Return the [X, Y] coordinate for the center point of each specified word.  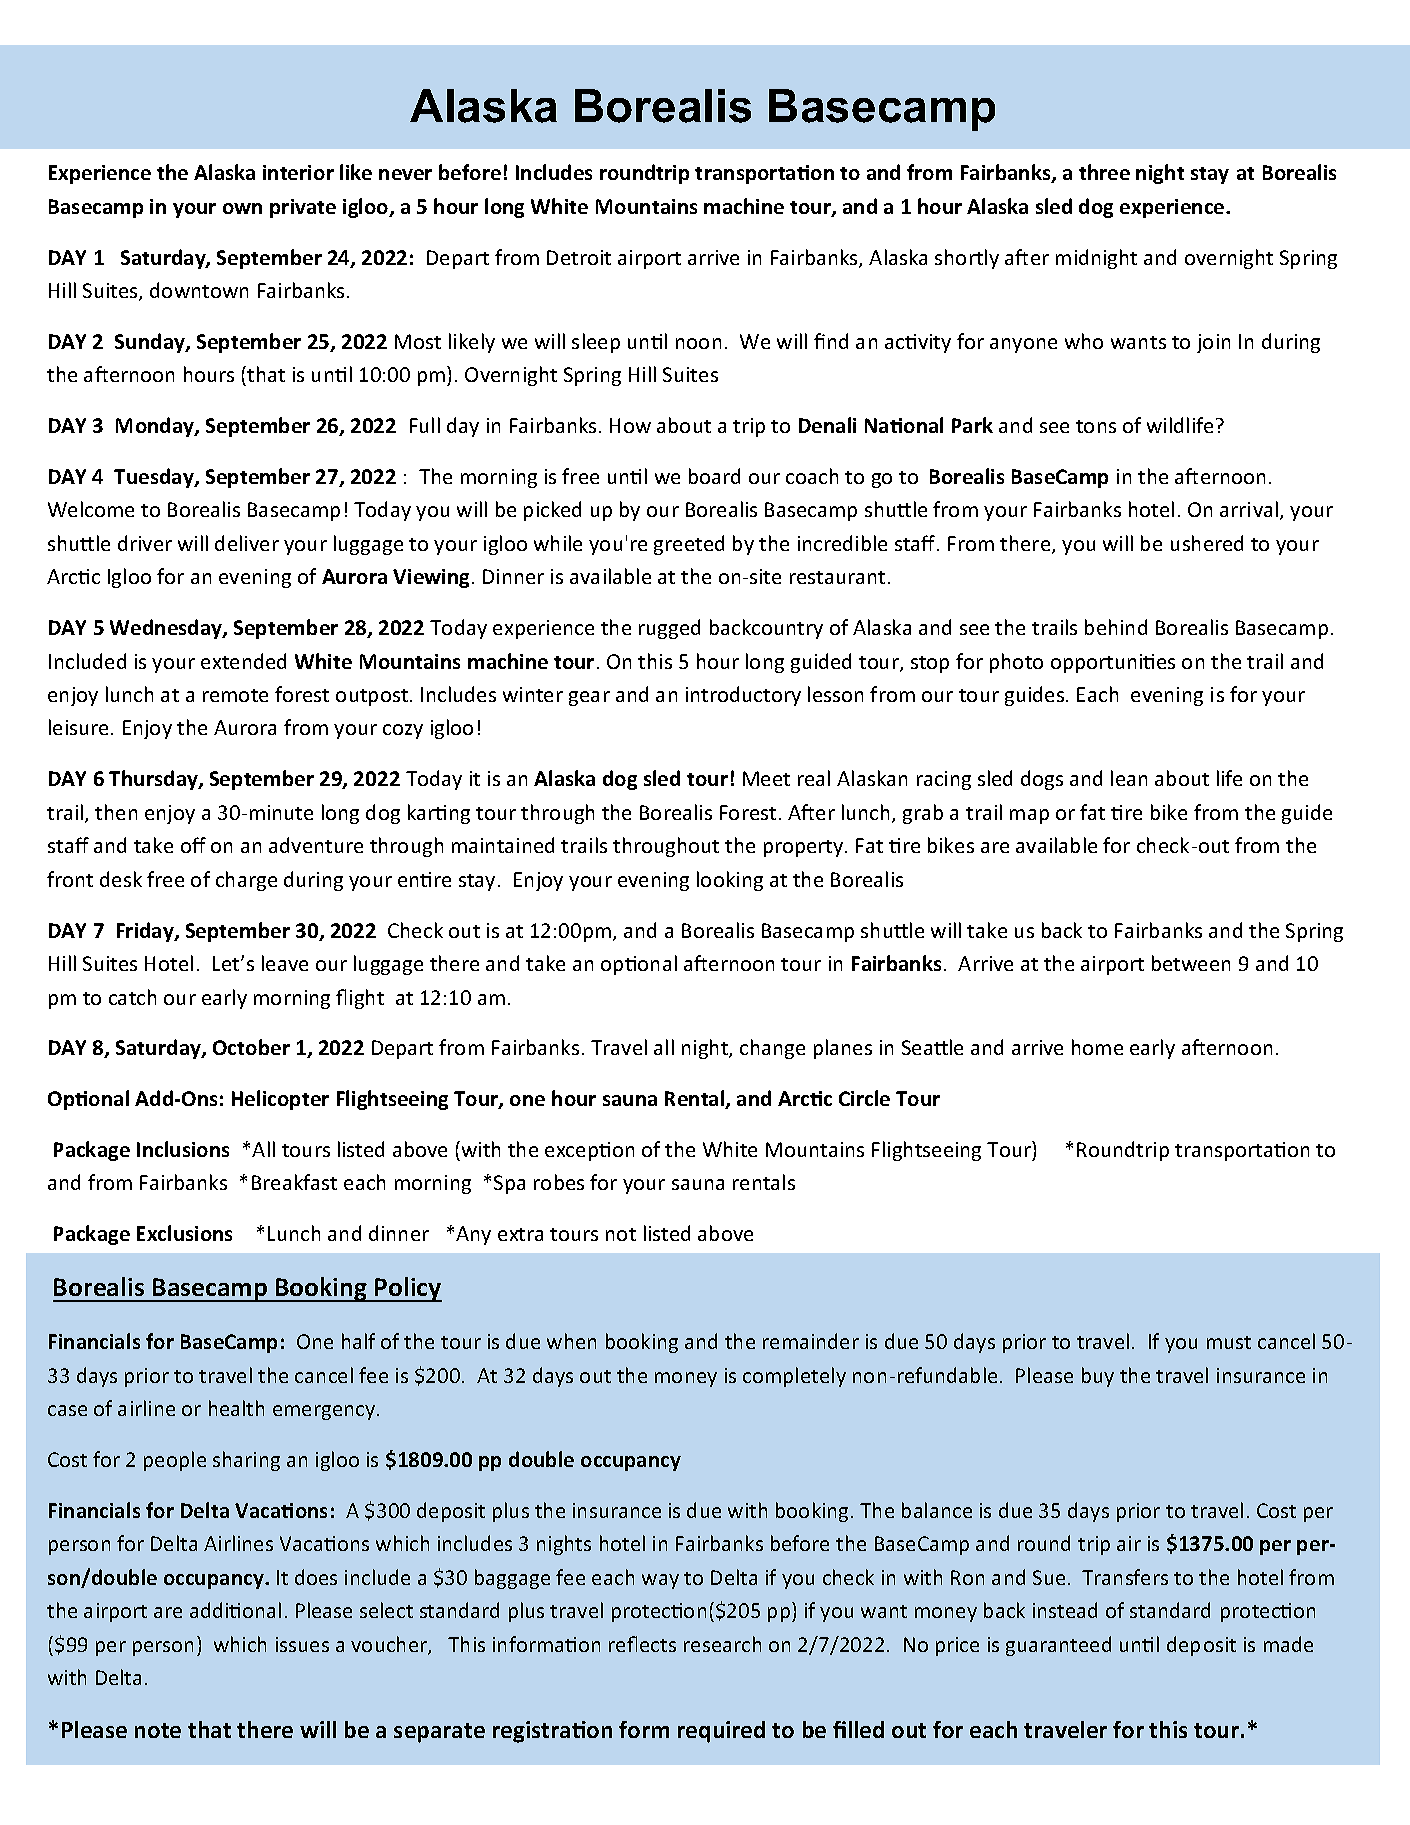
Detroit [579, 257]
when [571, 1341]
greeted [689, 545]
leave [285, 963]
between [1191, 963]
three [1104, 172]
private [303, 208]
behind [1116, 627]
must [1229, 1342]
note [158, 1730]
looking [730, 881]
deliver [247, 543]
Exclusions [184, 1233]
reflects [642, 1644]
